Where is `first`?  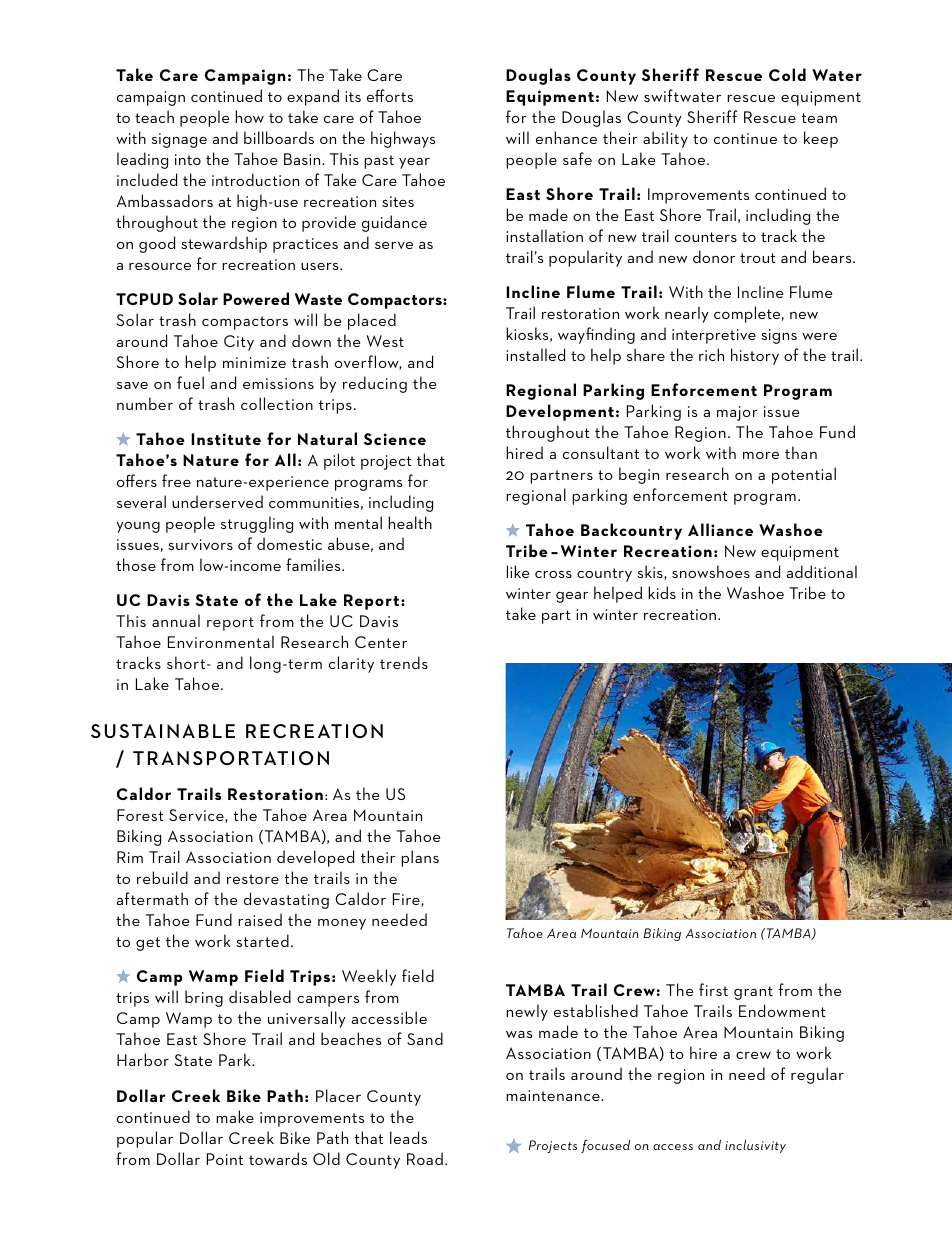 first is located at coordinates (713, 989).
